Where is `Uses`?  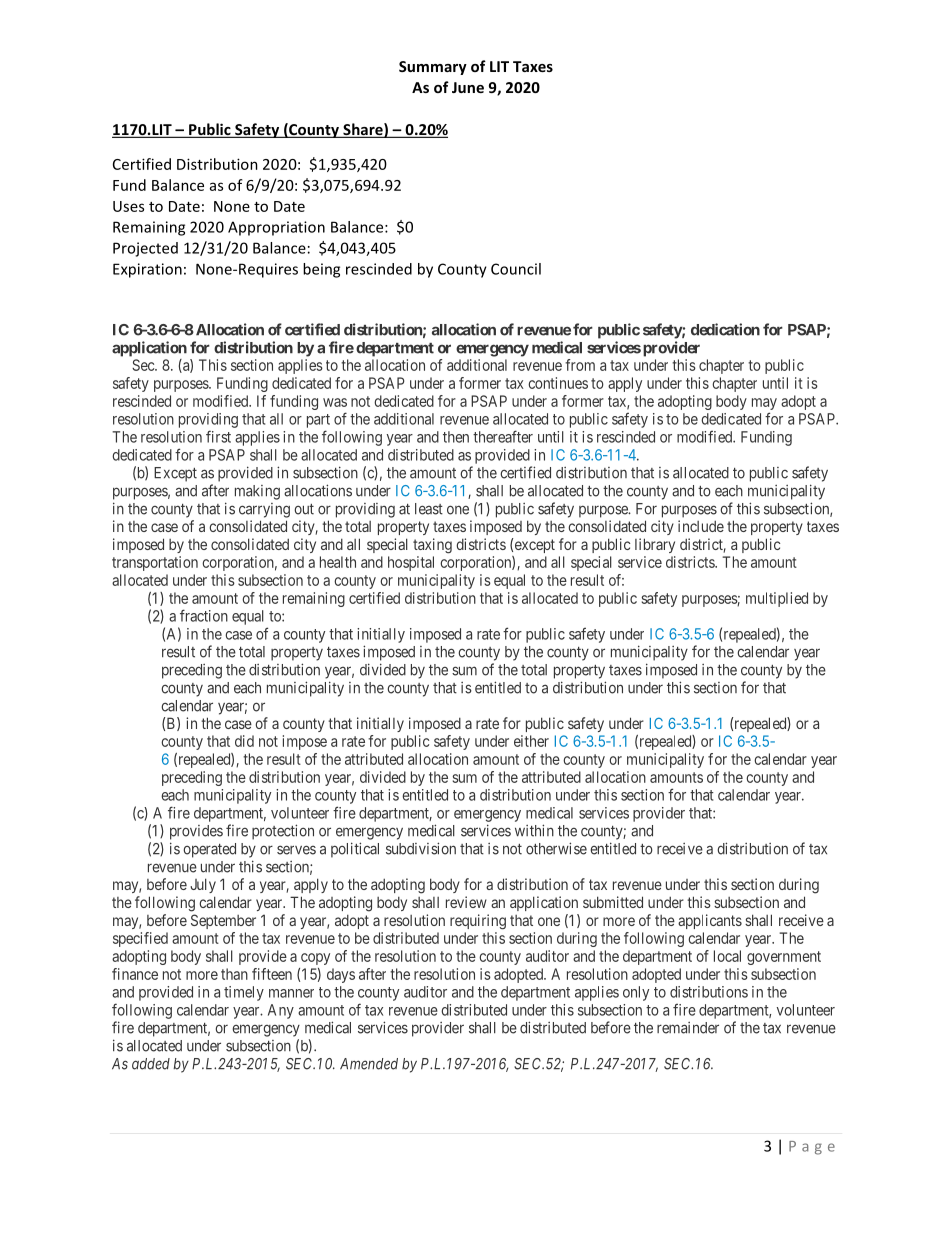
Uses is located at coordinates (128, 206).
